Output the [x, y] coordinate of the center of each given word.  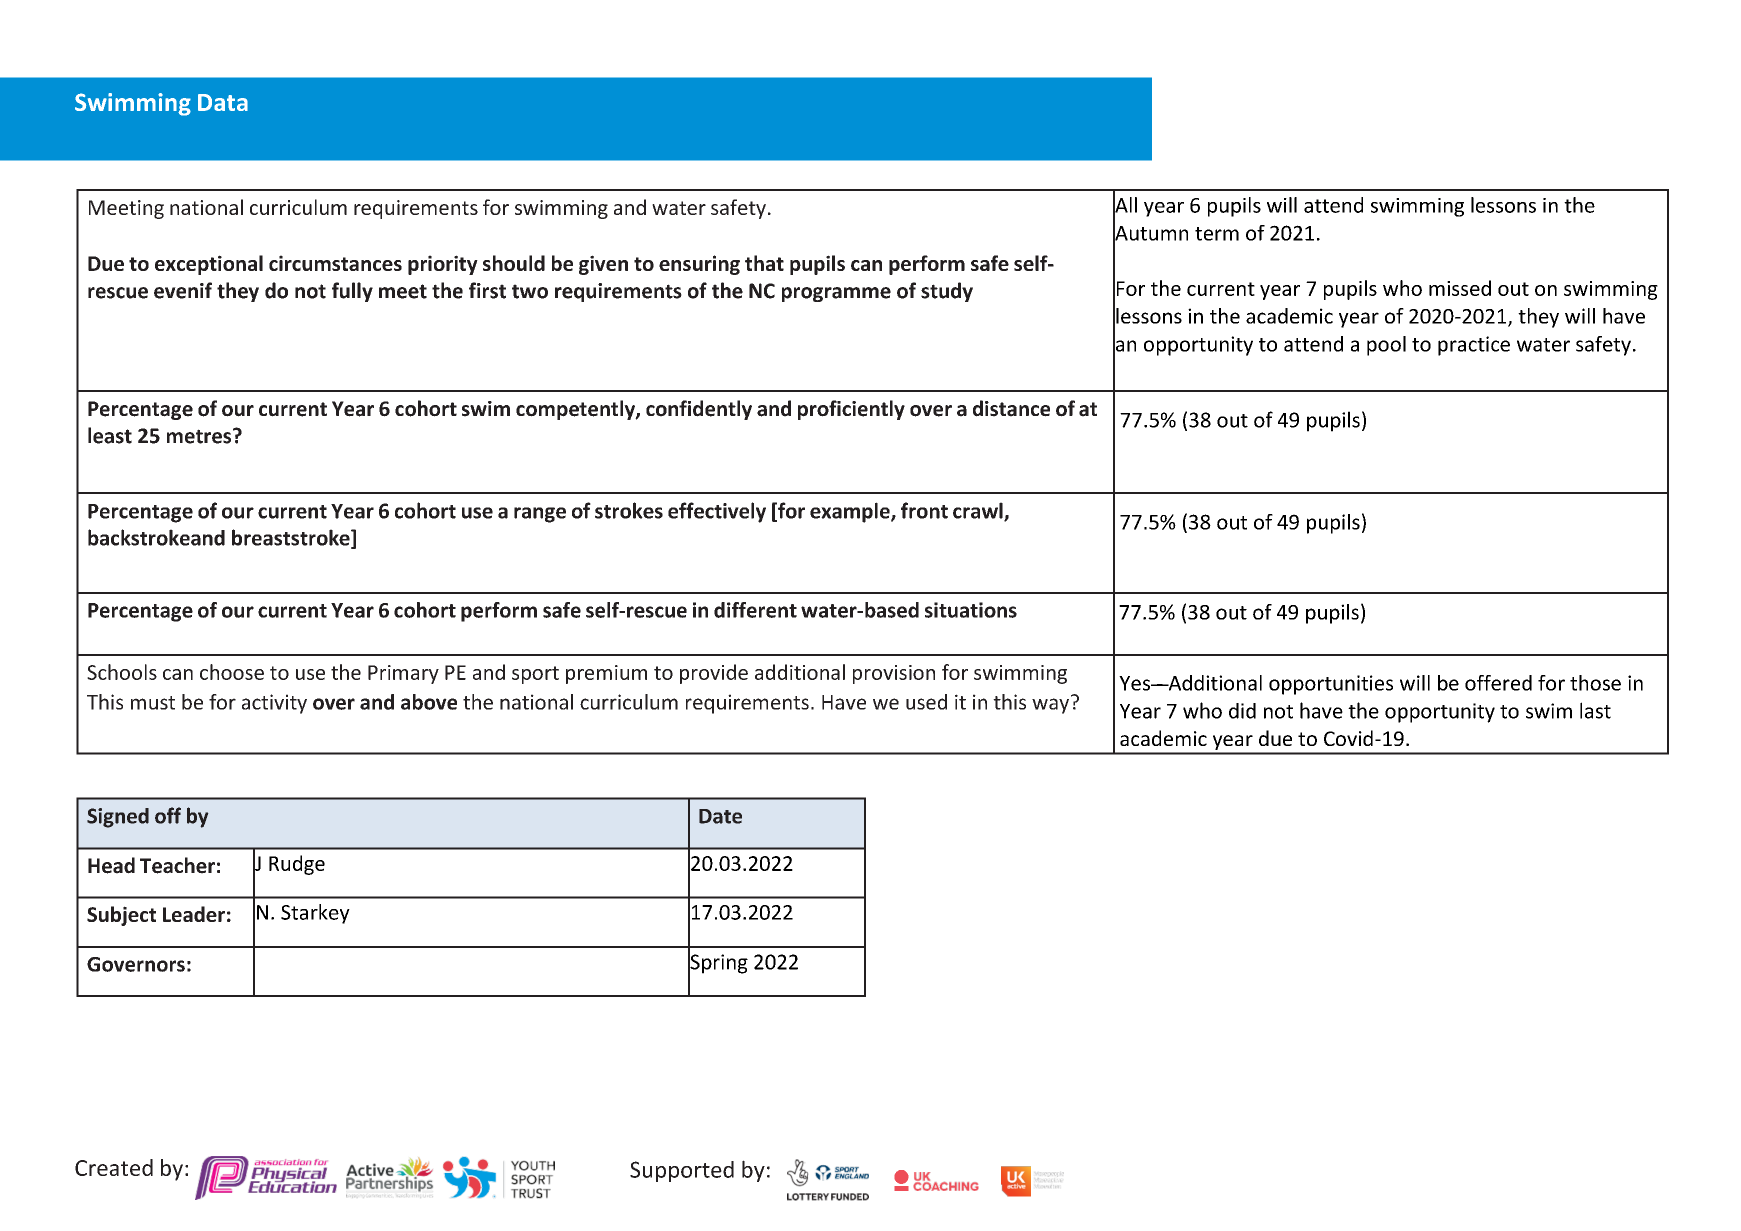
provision [894, 674]
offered [1498, 683]
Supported [682, 1171]
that [764, 263]
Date [720, 816]
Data [223, 102]
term [1217, 234]
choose [232, 672]
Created [114, 1167]
